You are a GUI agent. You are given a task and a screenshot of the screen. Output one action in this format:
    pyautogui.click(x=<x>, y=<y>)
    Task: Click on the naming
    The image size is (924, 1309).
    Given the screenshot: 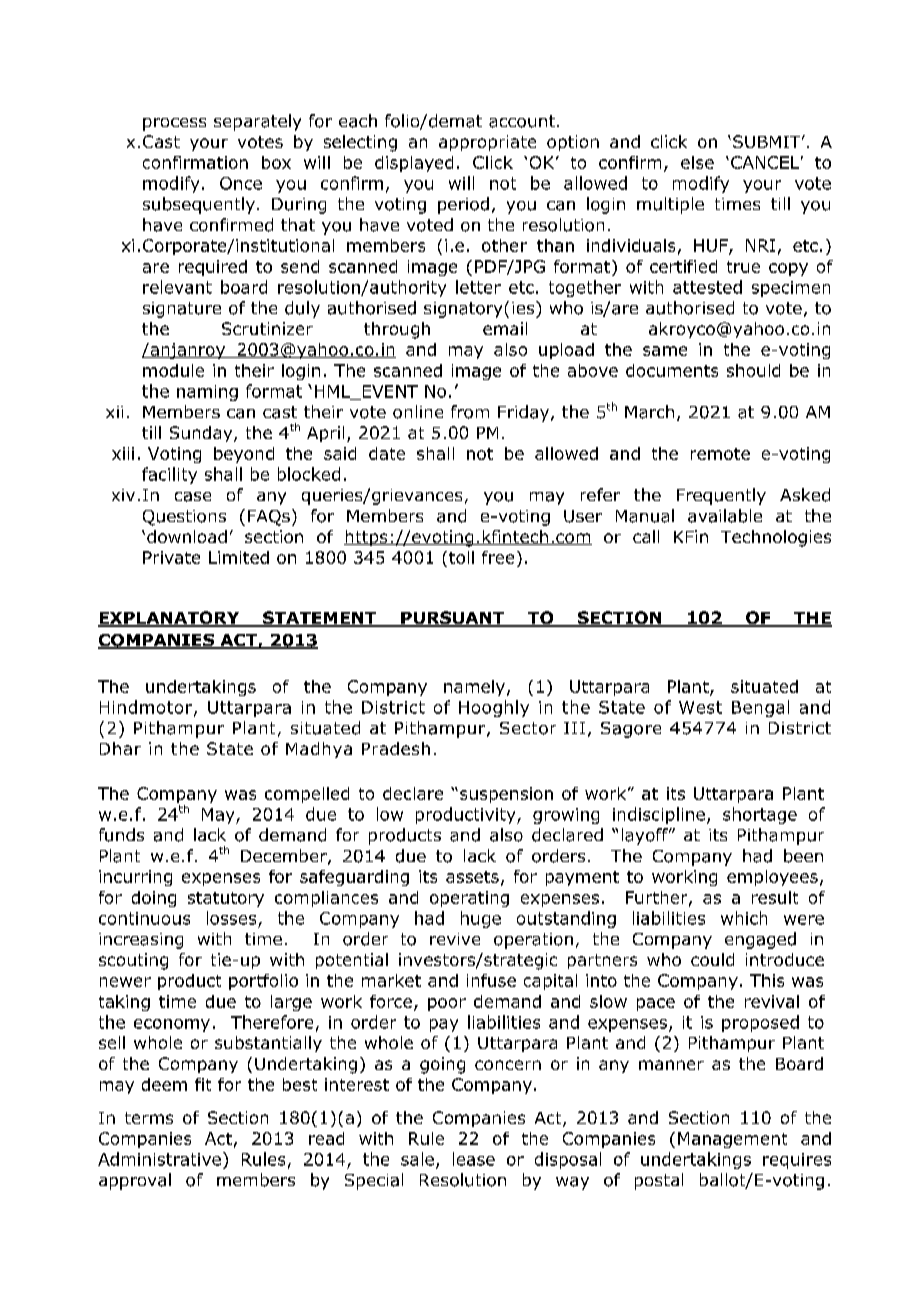 What is the action you would take?
    pyautogui.click(x=207, y=393)
